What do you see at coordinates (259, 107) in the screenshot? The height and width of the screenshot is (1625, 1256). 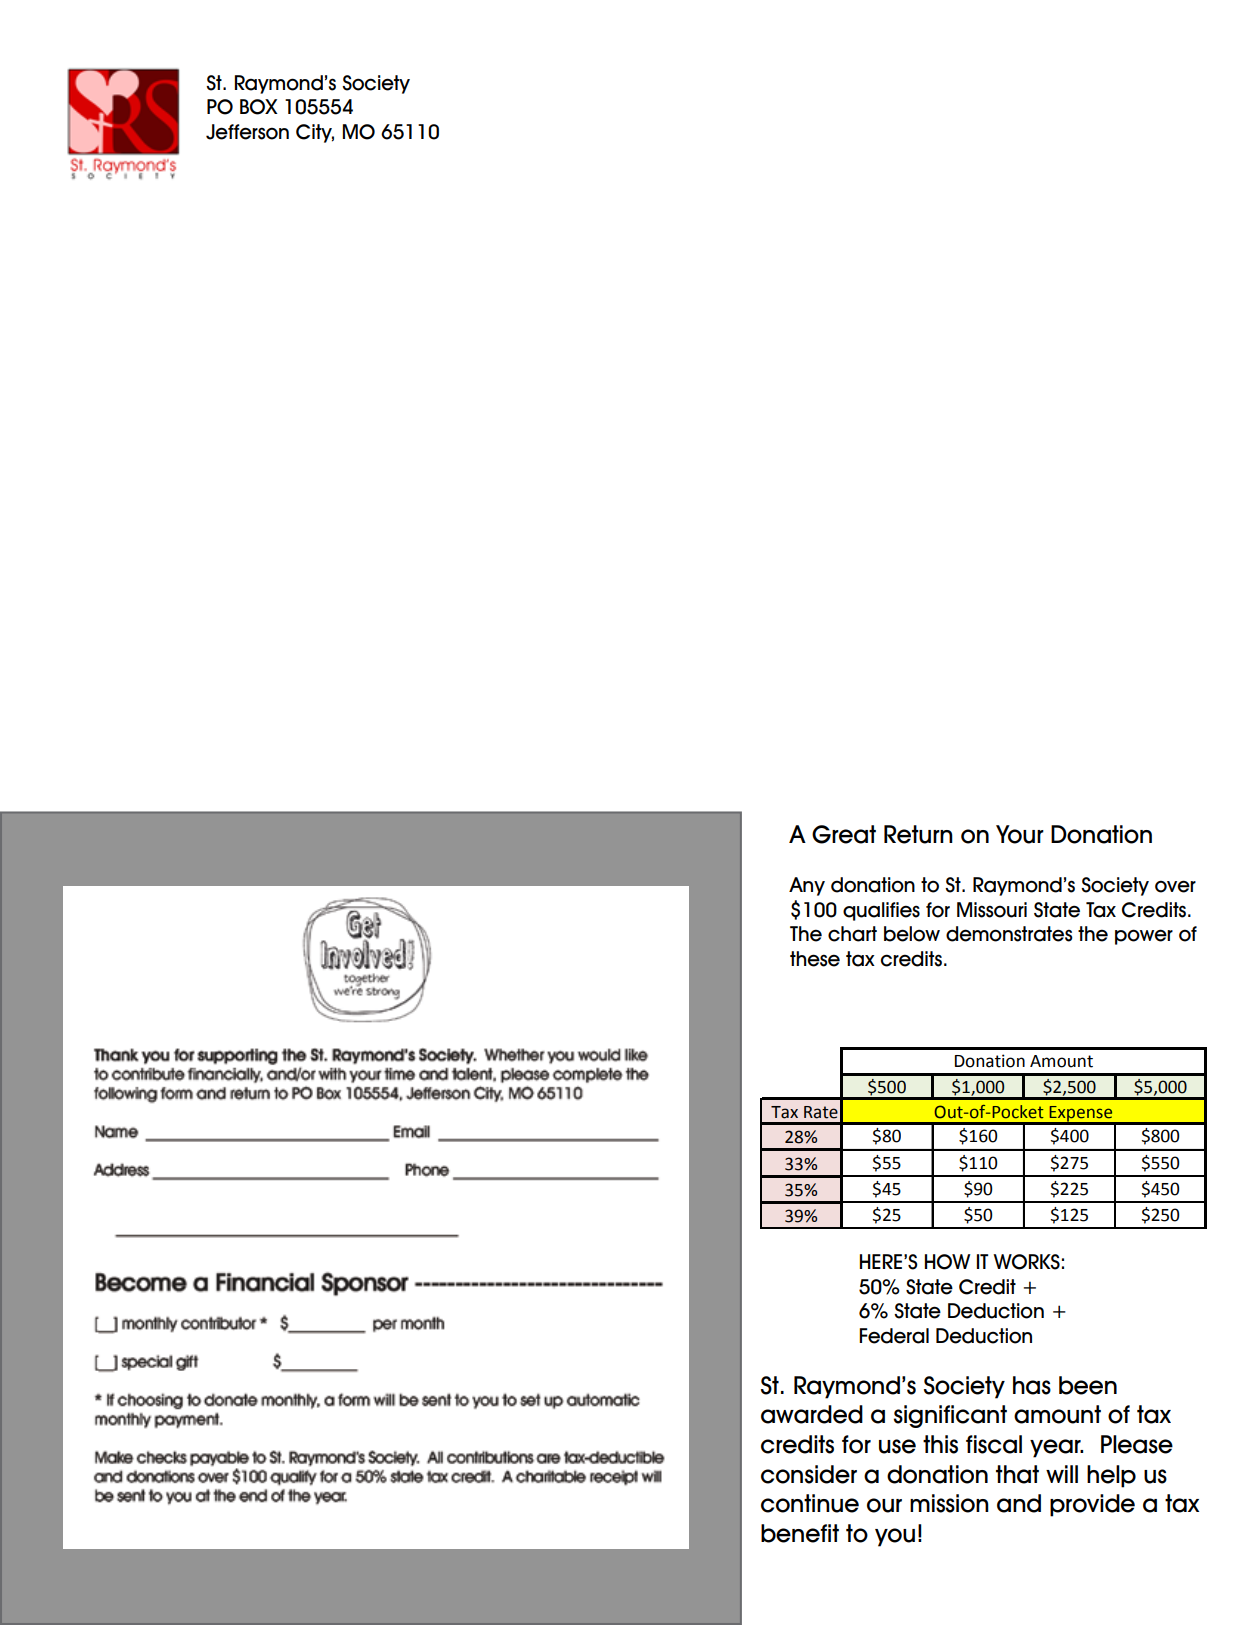 I see `BOX` at bounding box center [259, 107].
